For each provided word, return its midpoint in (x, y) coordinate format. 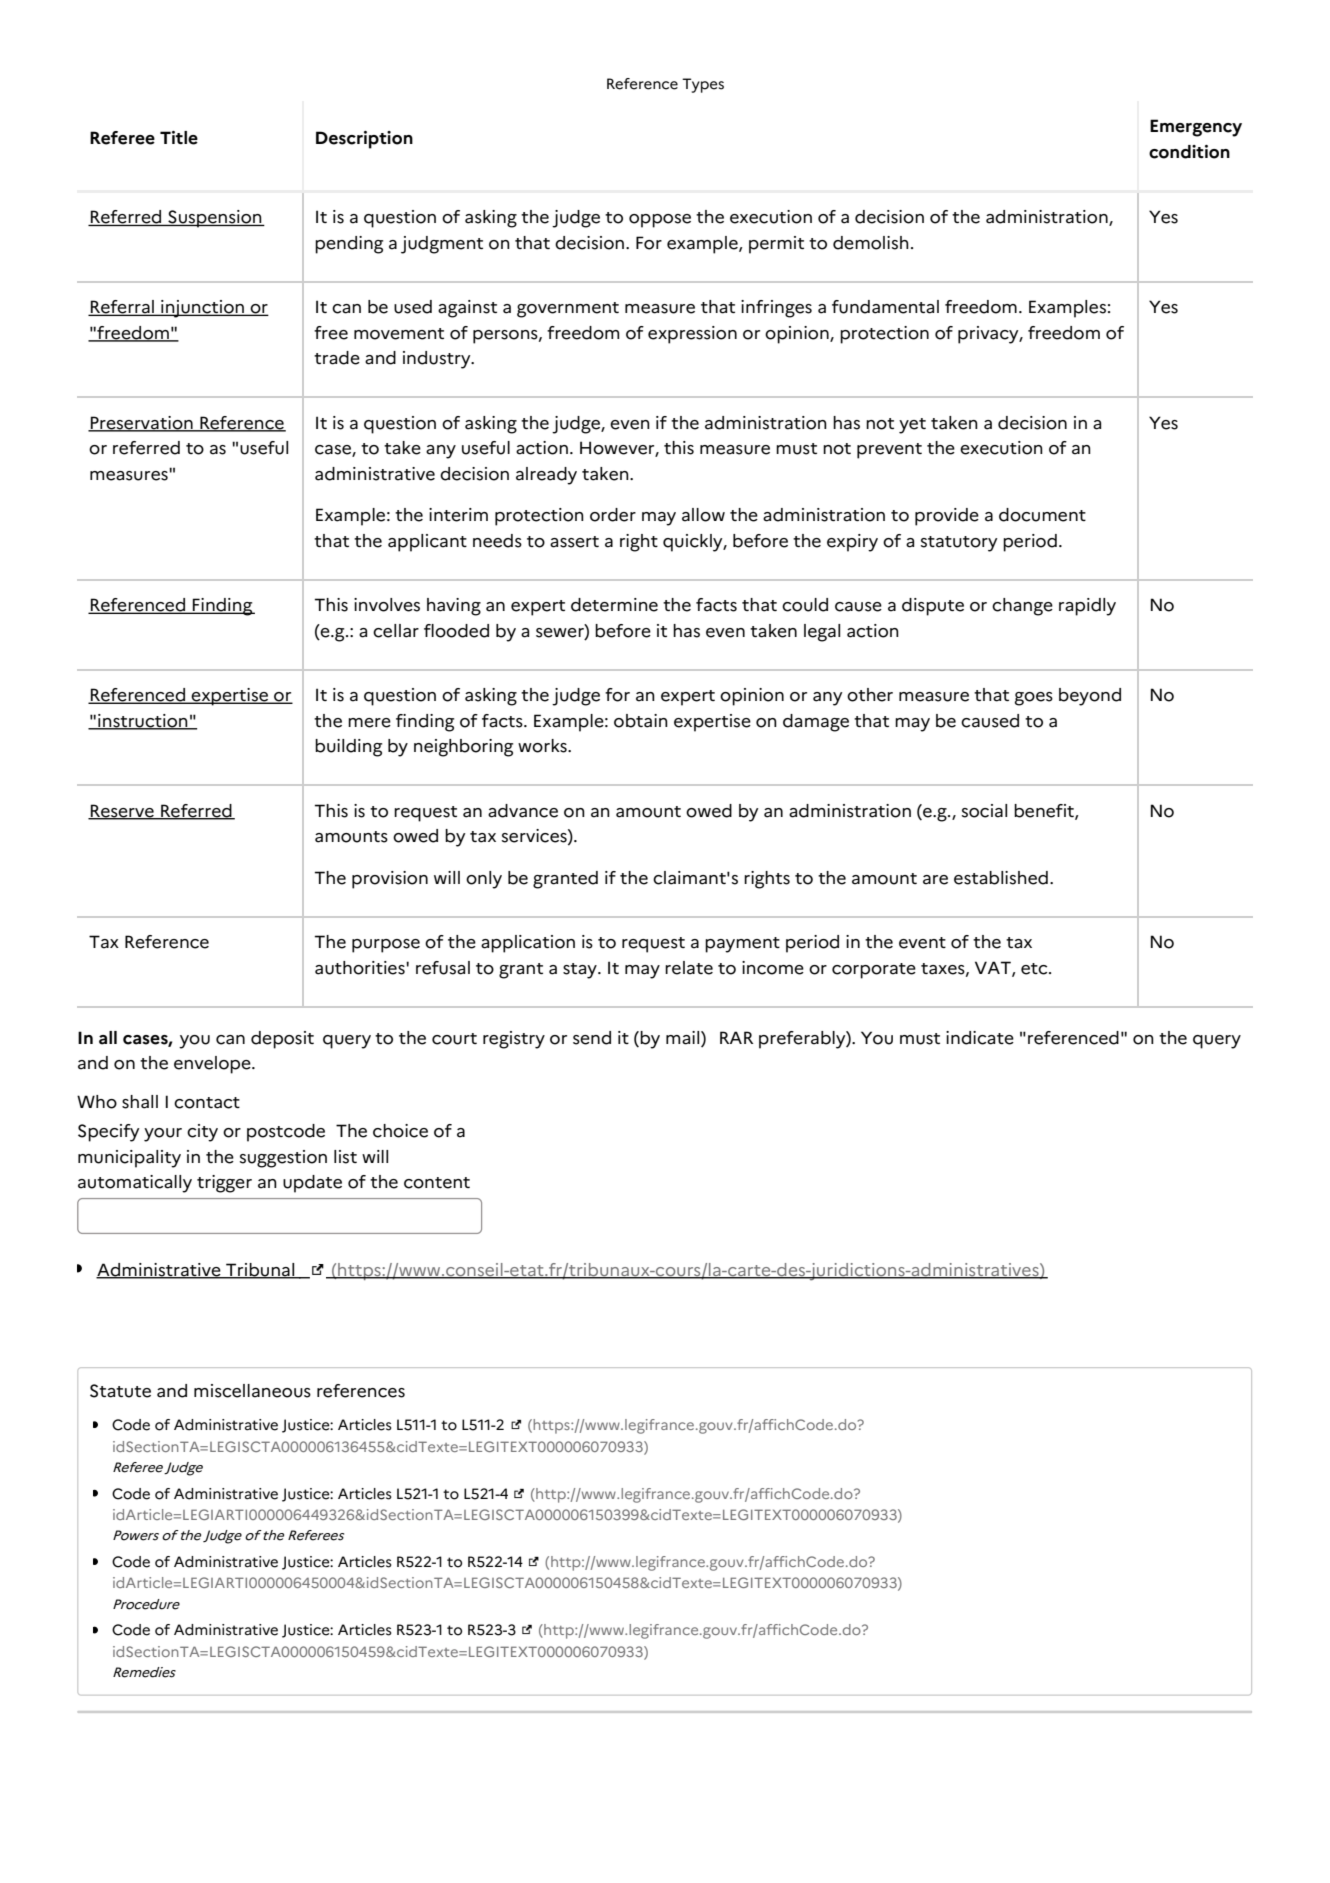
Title (179, 138)
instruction (143, 722)
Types (703, 85)
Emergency (1196, 128)
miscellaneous (252, 1391)
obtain (641, 721)
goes (1034, 699)
